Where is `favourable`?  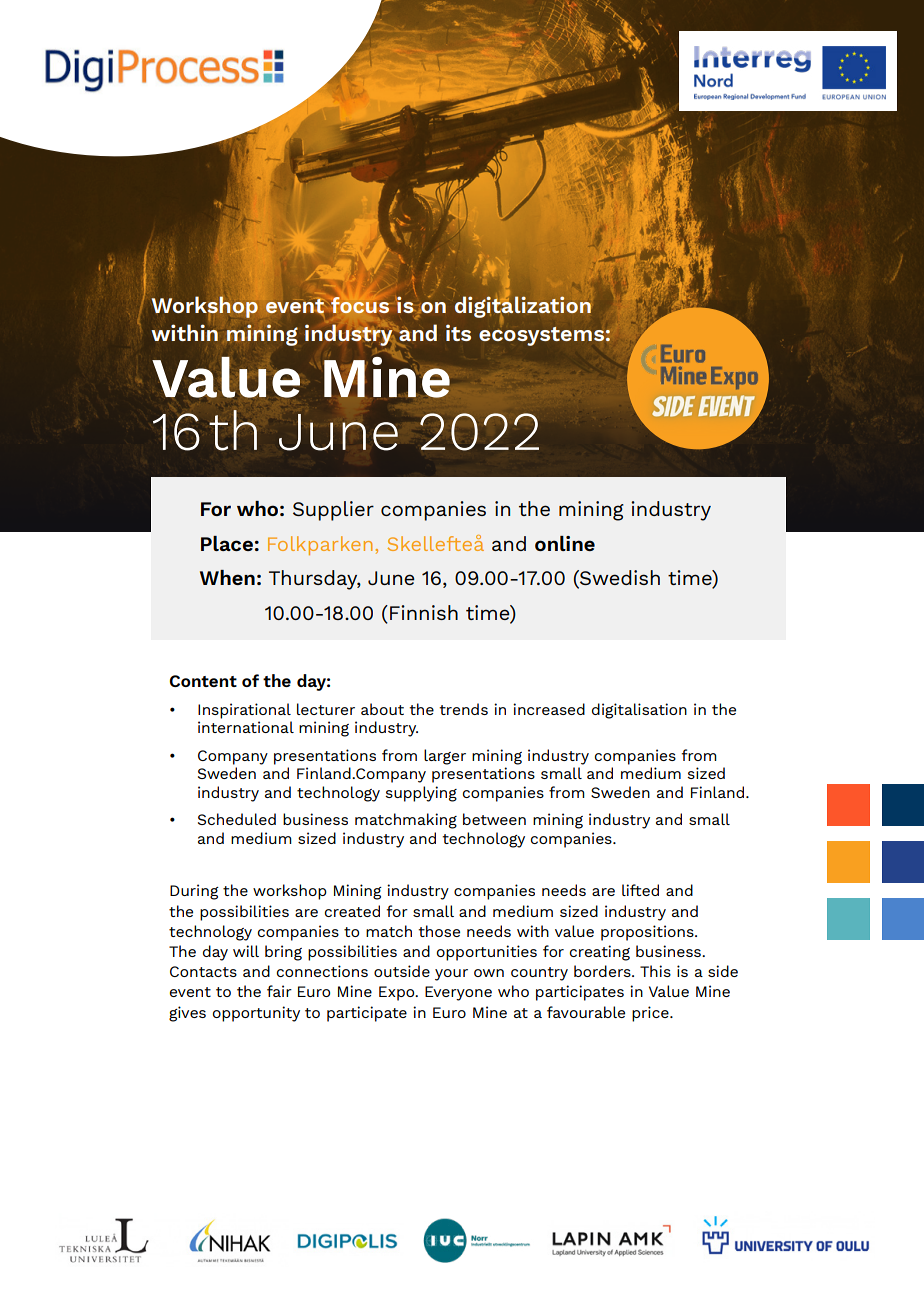
favourable is located at coordinates (586, 1012).
